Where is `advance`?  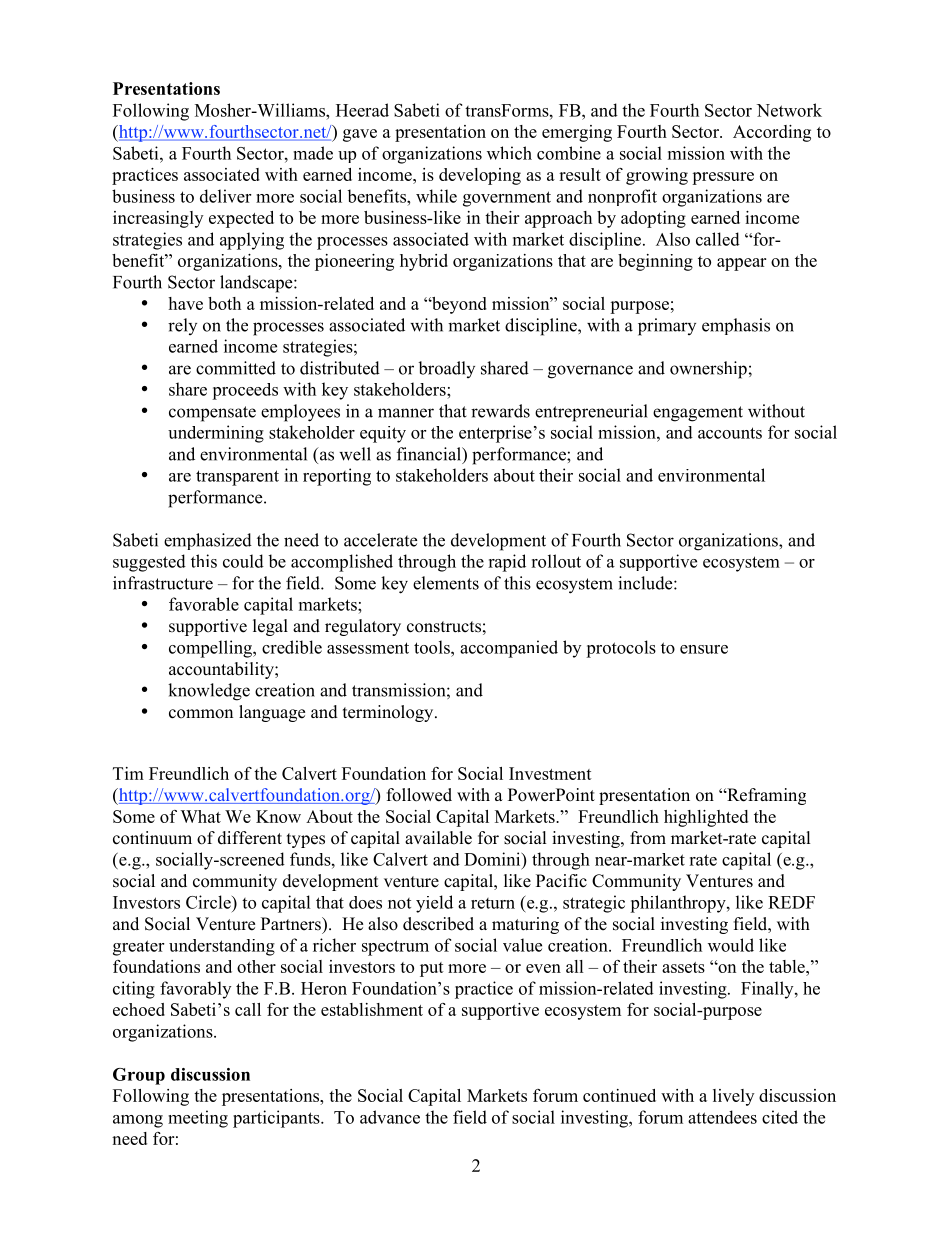 advance is located at coordinates (390, 1117).
